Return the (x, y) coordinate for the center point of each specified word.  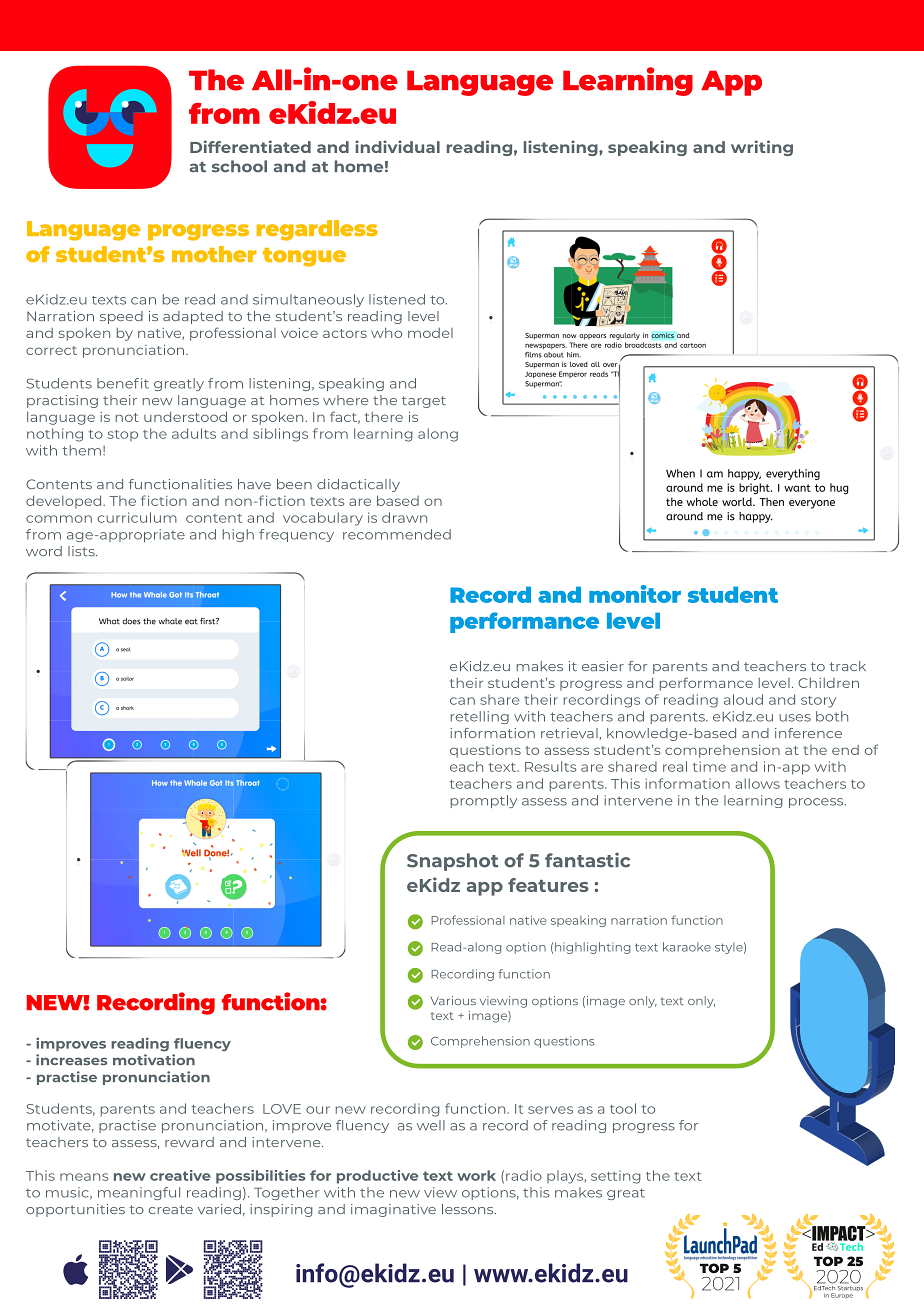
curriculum (137, 517)
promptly (484, 801)
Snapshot (453, 862)
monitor (635, 594)
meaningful (139, 1193)
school (239, 166)
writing (762, 148)
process (817, 803)
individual (397, 146)
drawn (404, 517)
